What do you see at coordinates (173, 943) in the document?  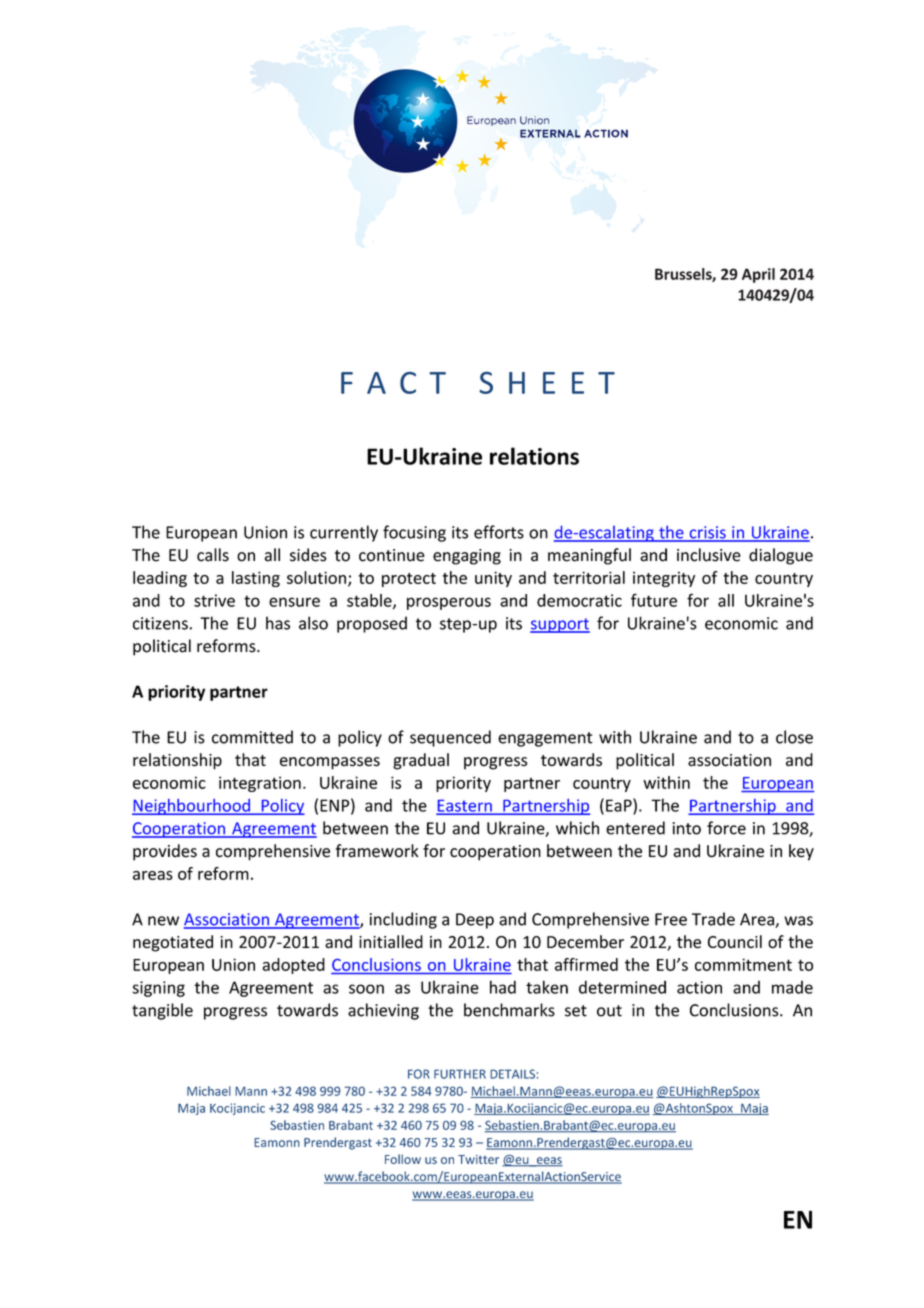 I see `negotiated` at bounding box center [173, 943].
